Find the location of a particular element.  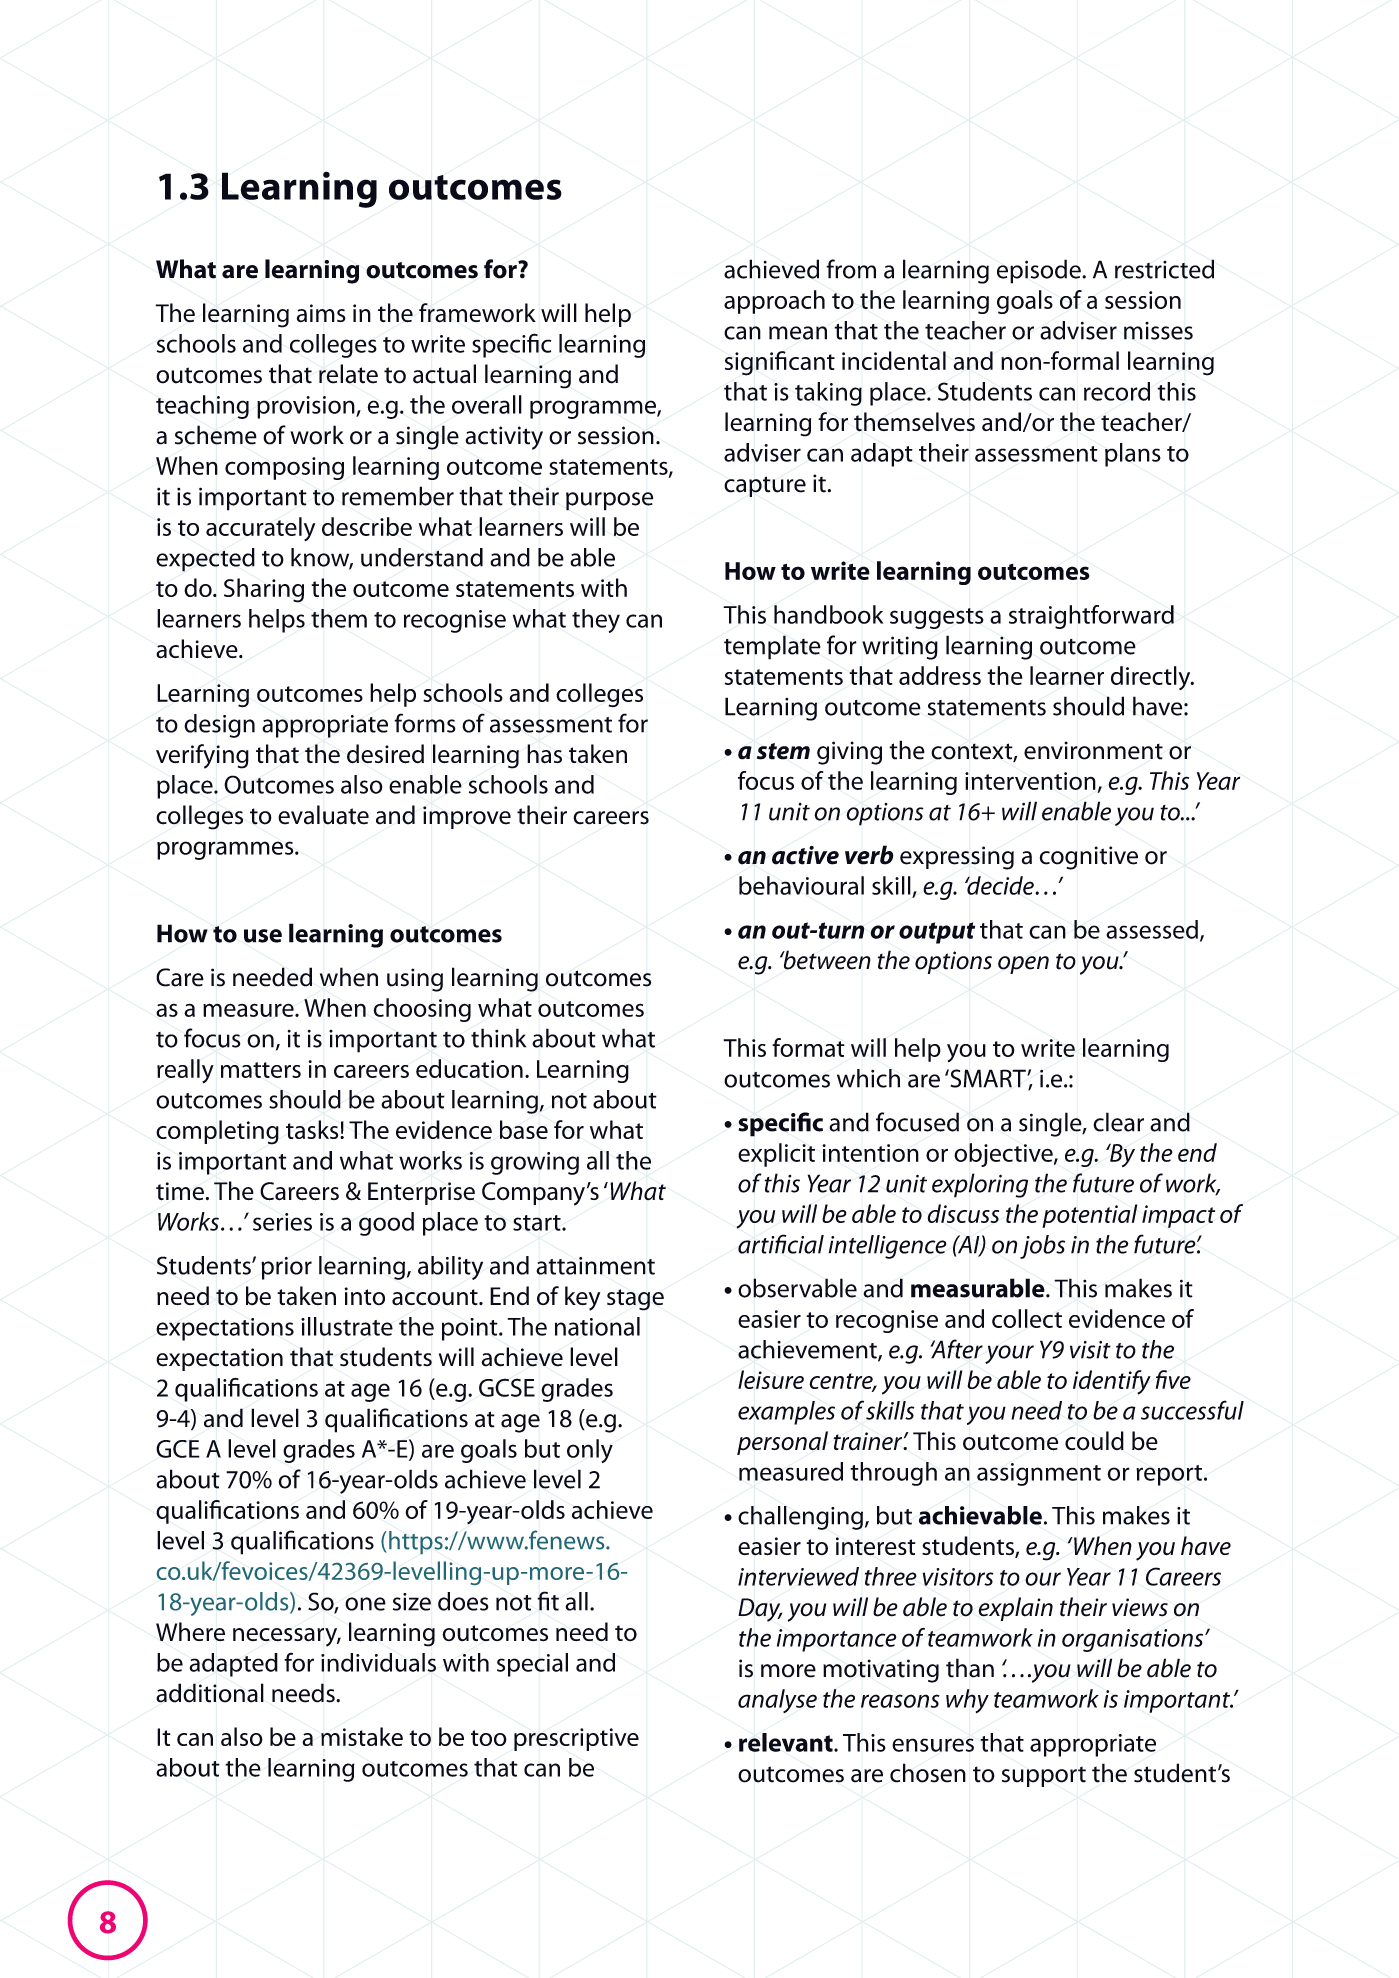

evaluate is located at coordinates (323, 815).
